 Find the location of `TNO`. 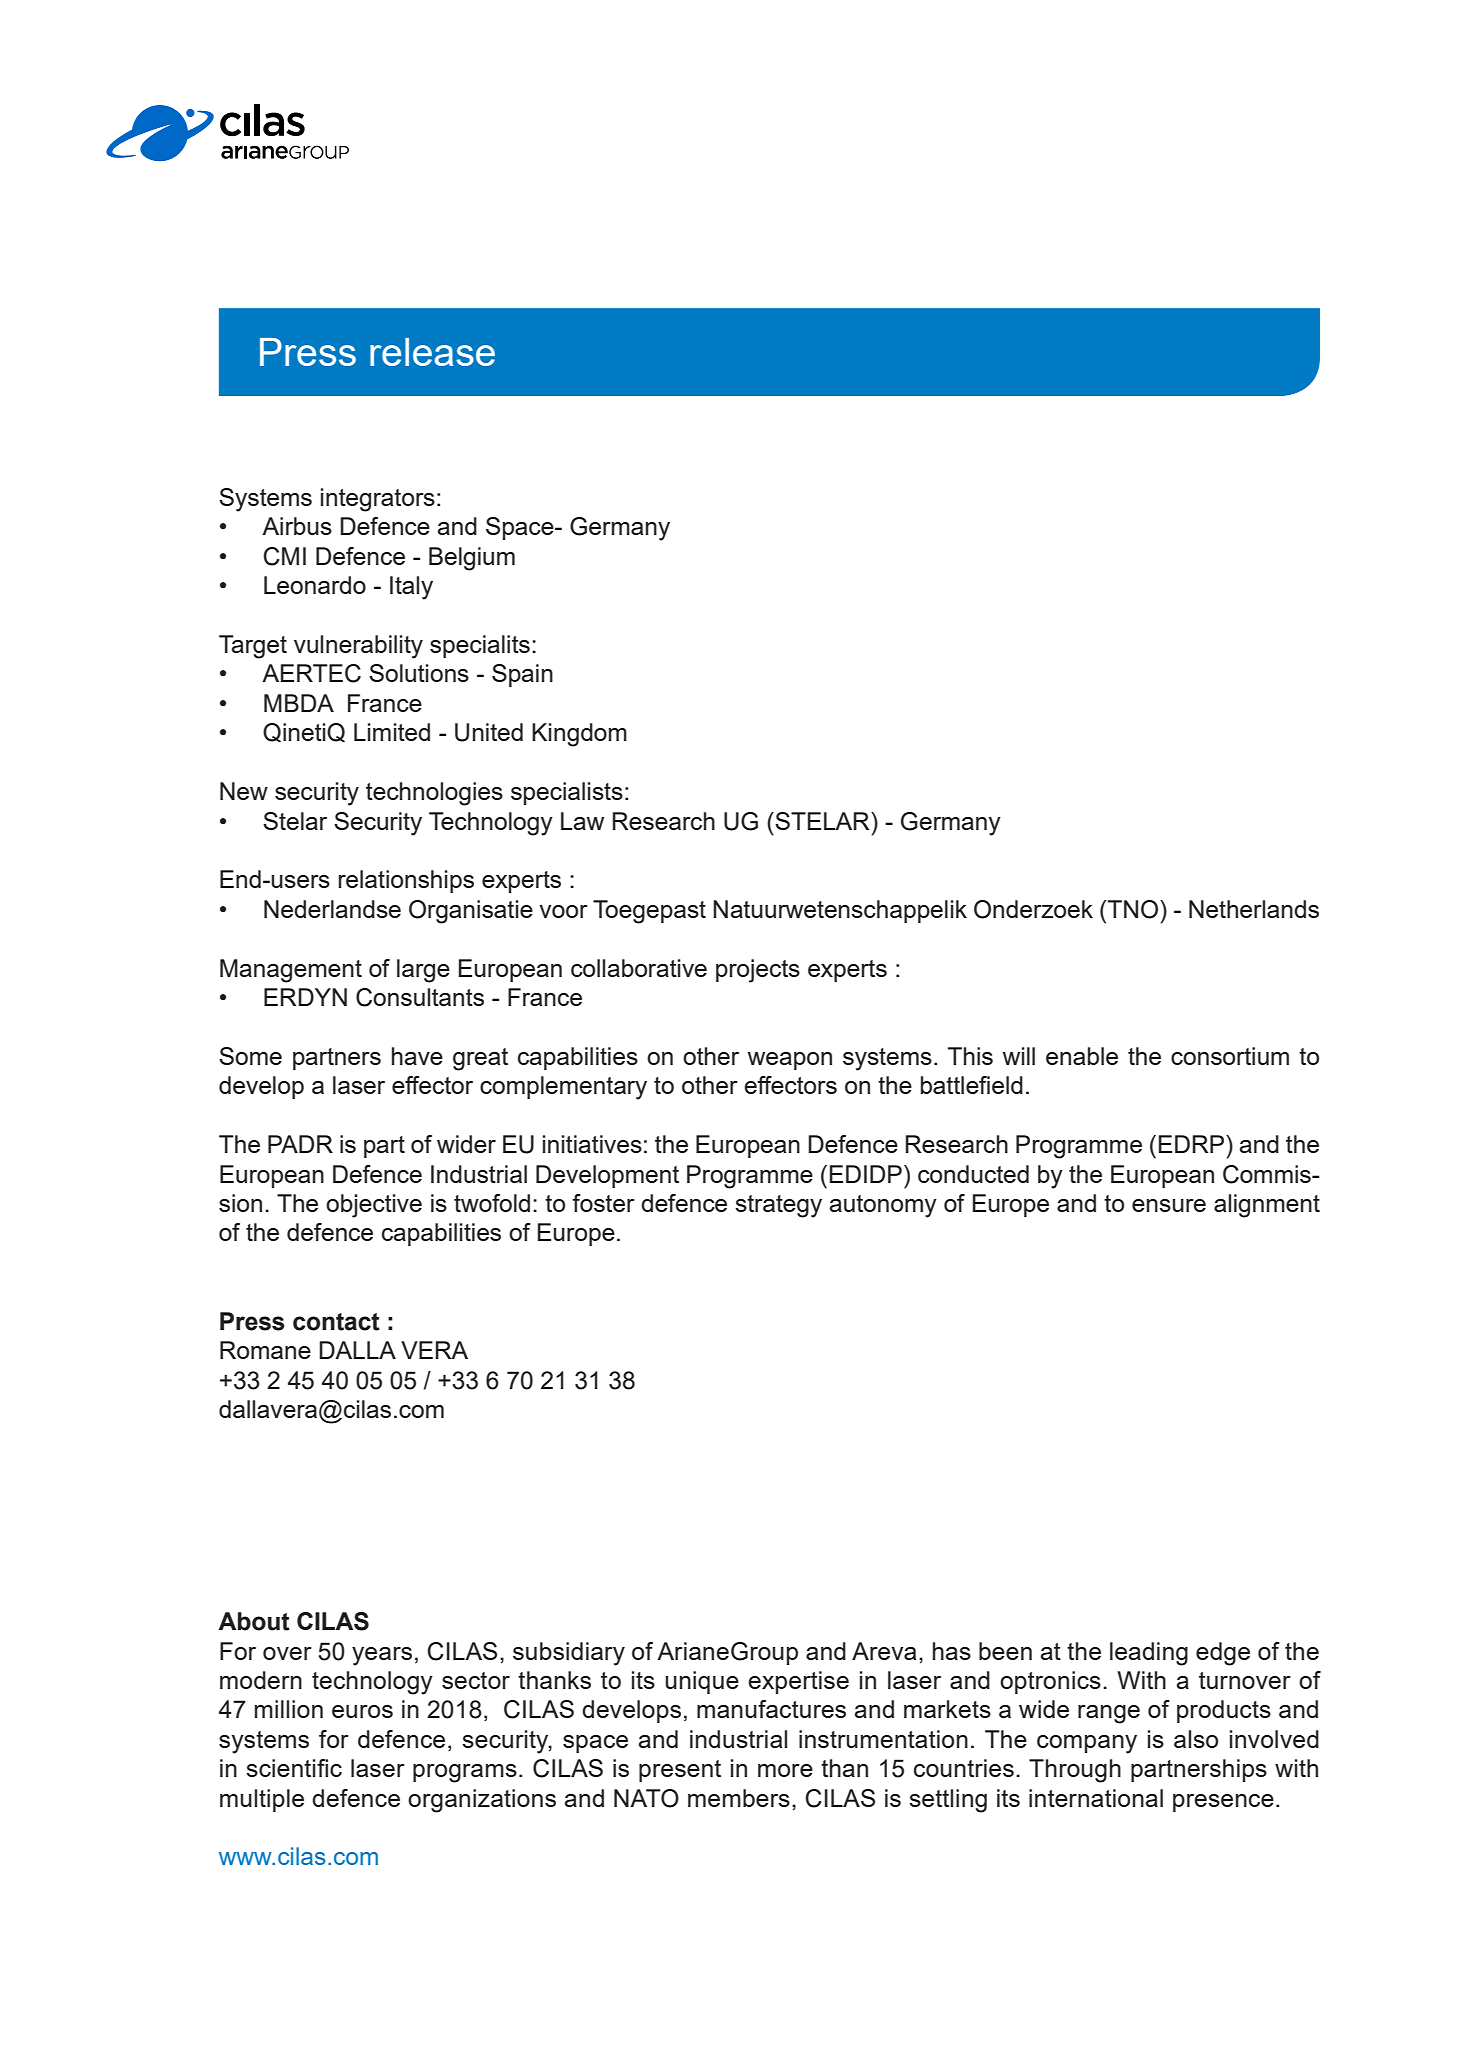

TNO is located at coordinates (1134, 909).
